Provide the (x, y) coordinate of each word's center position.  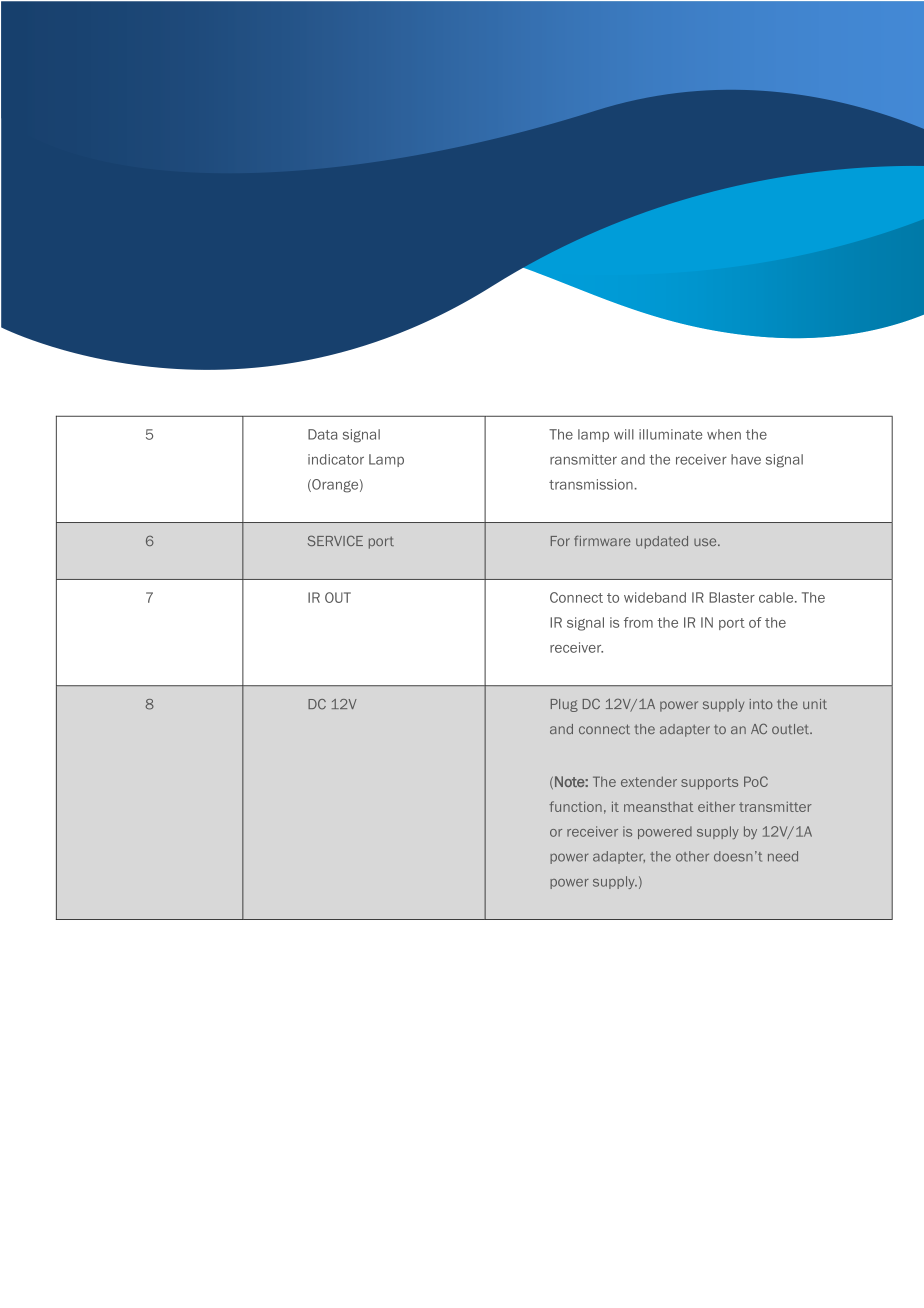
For (560, 541)
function (575, 806)
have (746, 459)
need (783, 856)
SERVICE (335, 540)
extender (649, 781)
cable (777, 597)
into (761, 704)
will (624, 434)
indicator (336, 459)
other (692, 856)
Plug (564, 705)
